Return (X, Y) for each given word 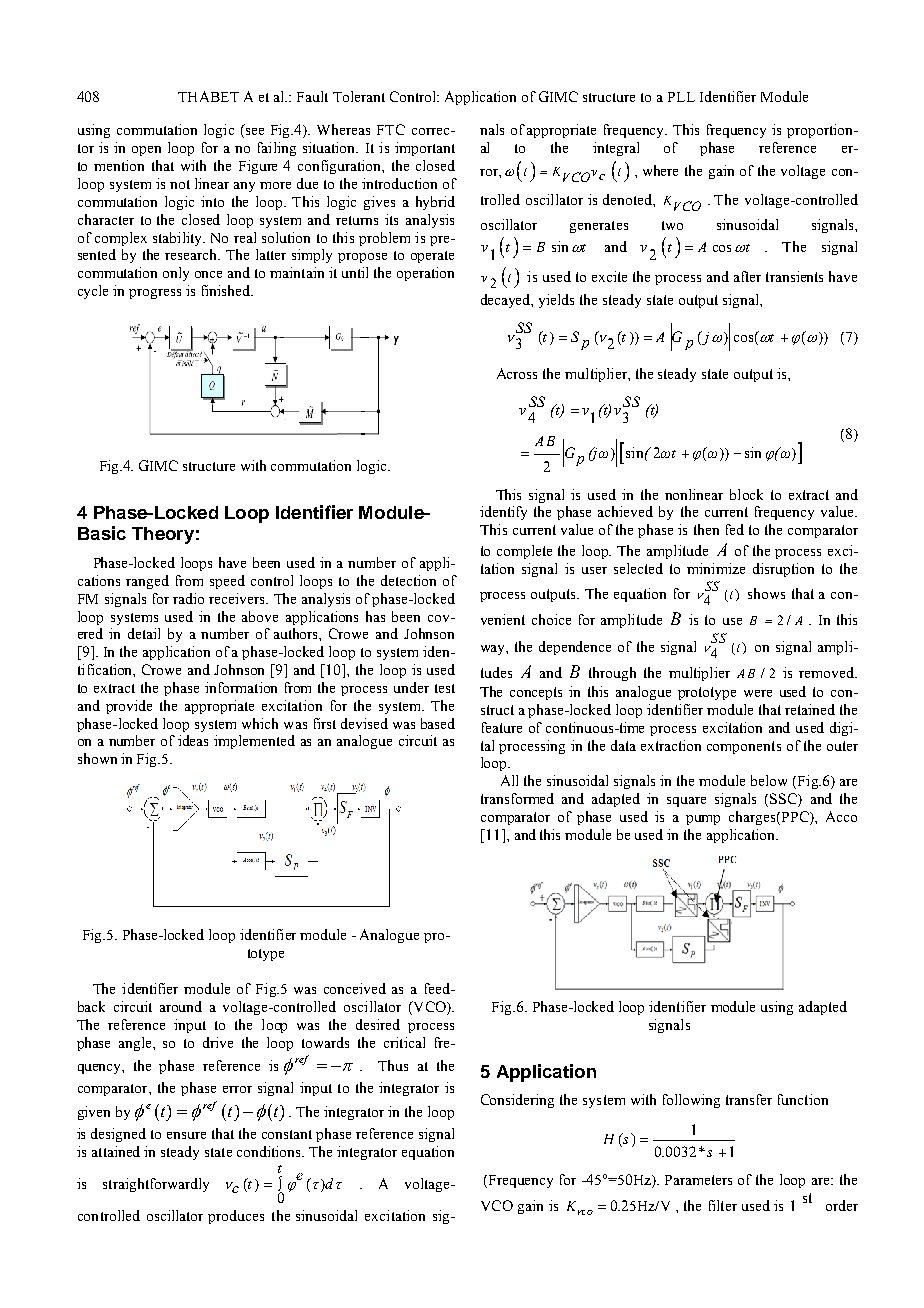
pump (703, 820)
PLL (681, 97)
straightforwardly (156, 1185)
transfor (505, 798)
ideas (193, 740)
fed (735, 529)
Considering (517, 1101)
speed (227, 582)
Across (517, 373)
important (425, 149)
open (146, 151)
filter (723, 1205)
